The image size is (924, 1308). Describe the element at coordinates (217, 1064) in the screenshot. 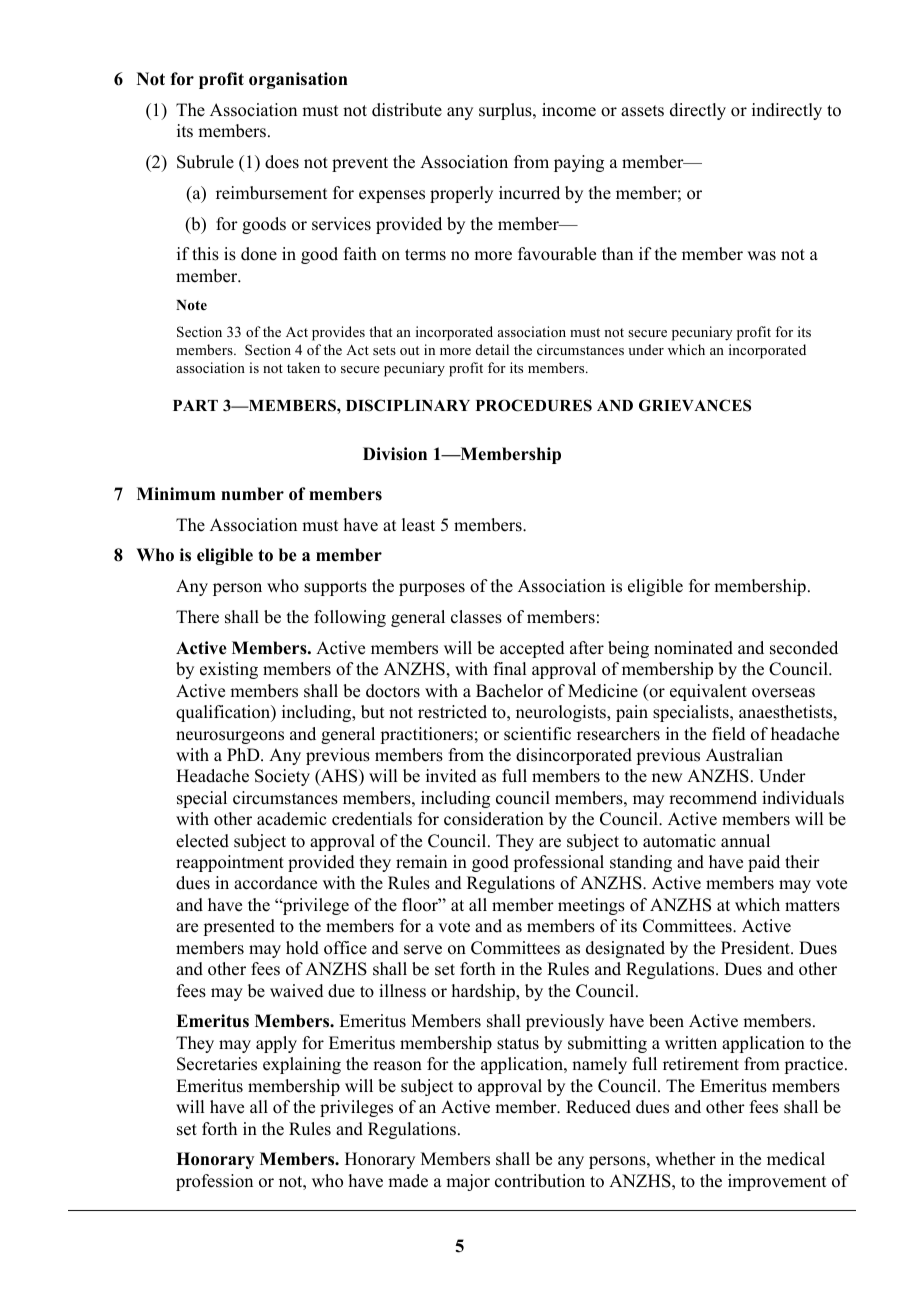

I see `Secretaries` at that location.
